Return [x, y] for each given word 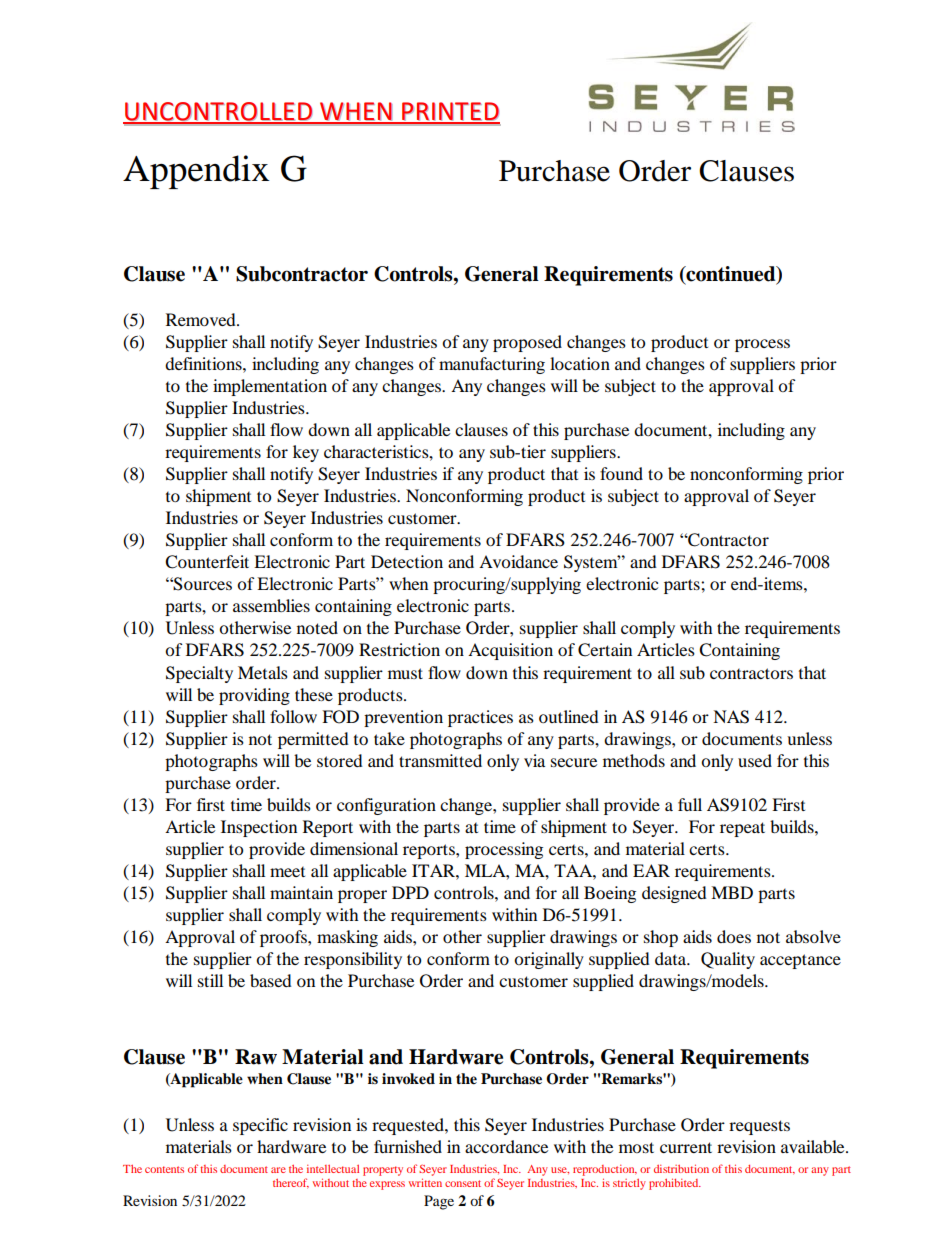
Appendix [196, 172]
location [580, 363]
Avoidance [518, 561]
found [621, 473]
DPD [410, 892]
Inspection [259, 828]
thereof [291, 1183]
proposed [527, 343]
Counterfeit [207, 562]
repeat [742, 829]
